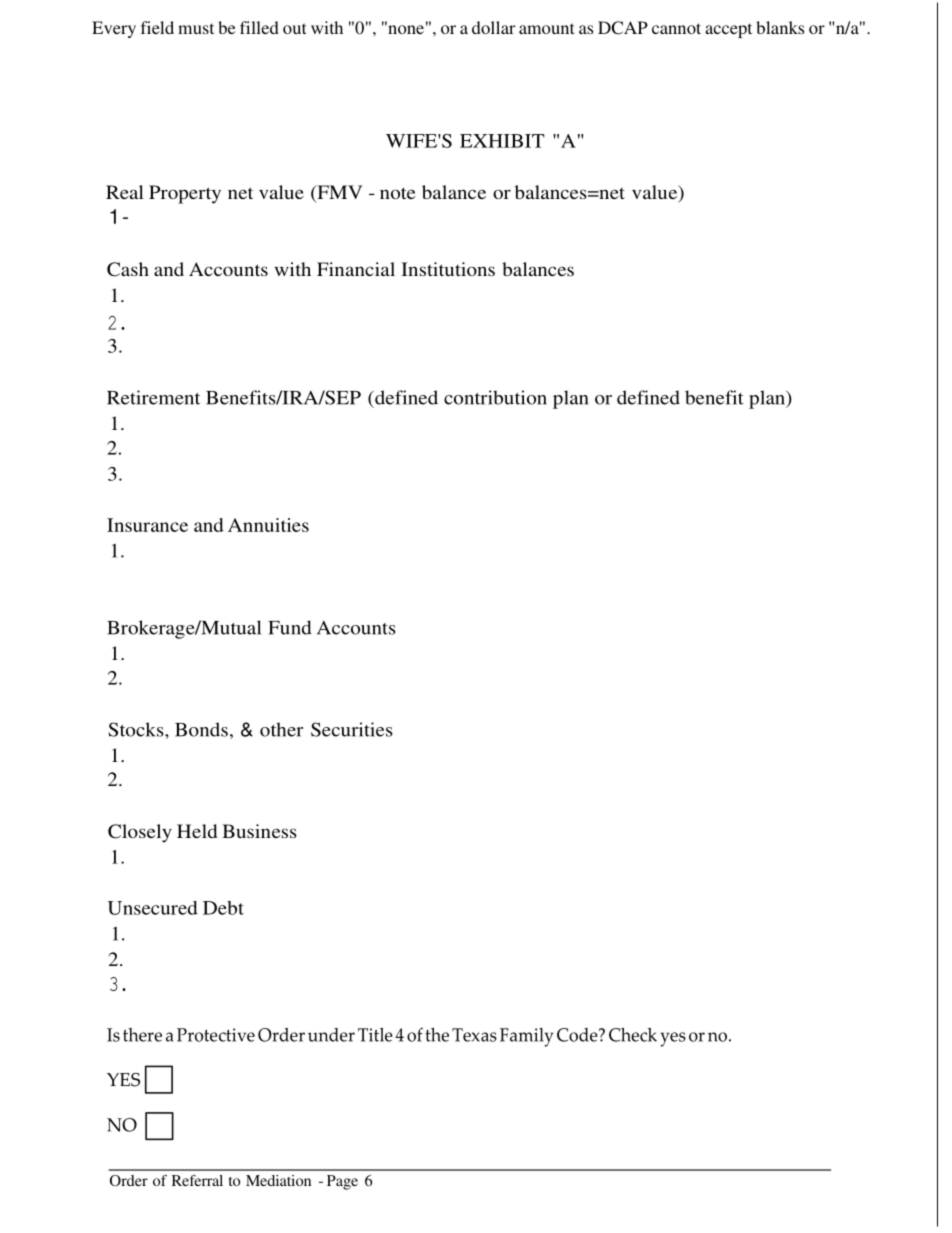 The image size is (952, 1233). Describe the element at coordinates (676, 28) in the image. I see `cannot` at that location.
